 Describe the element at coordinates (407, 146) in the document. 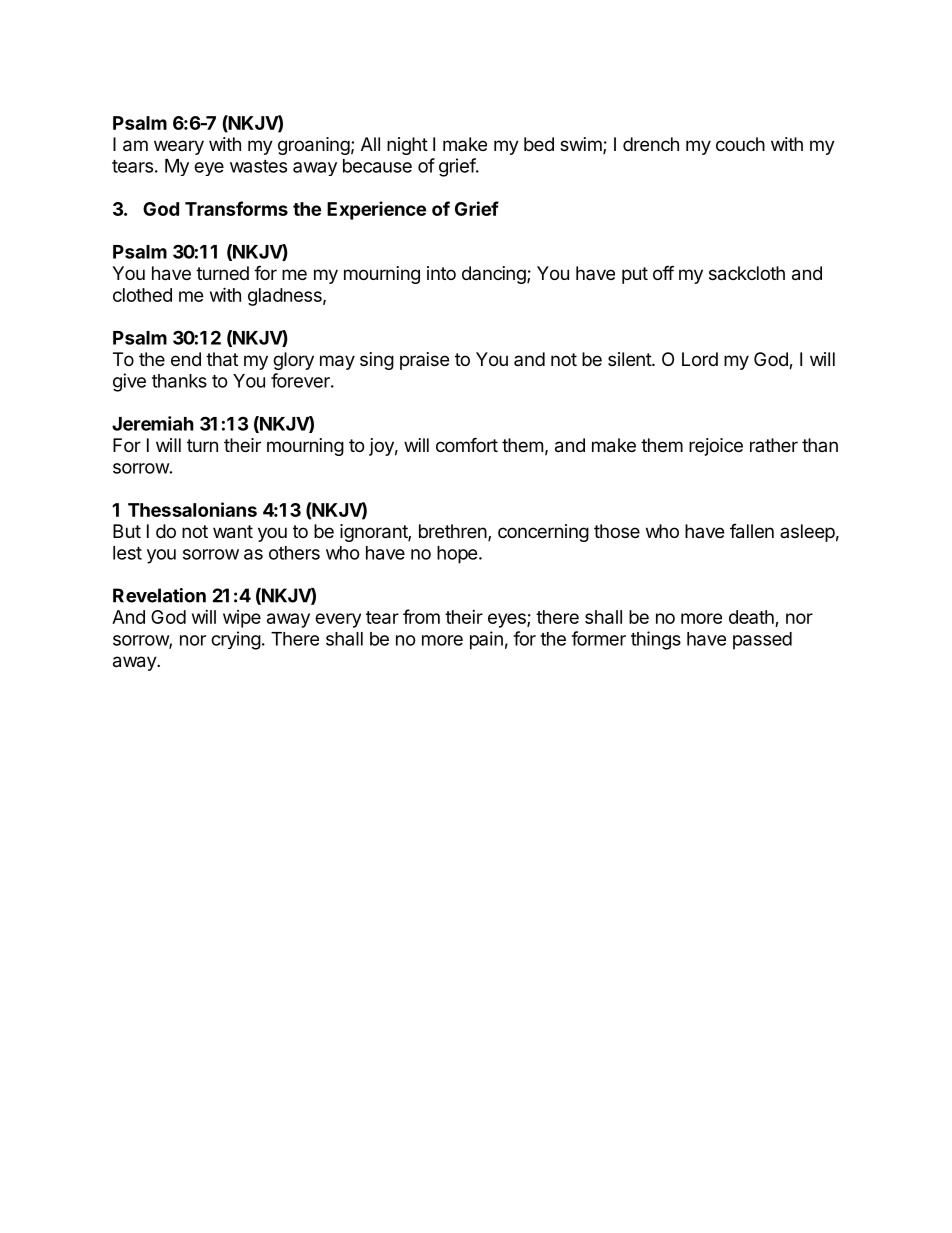

I see `night` at that location.
